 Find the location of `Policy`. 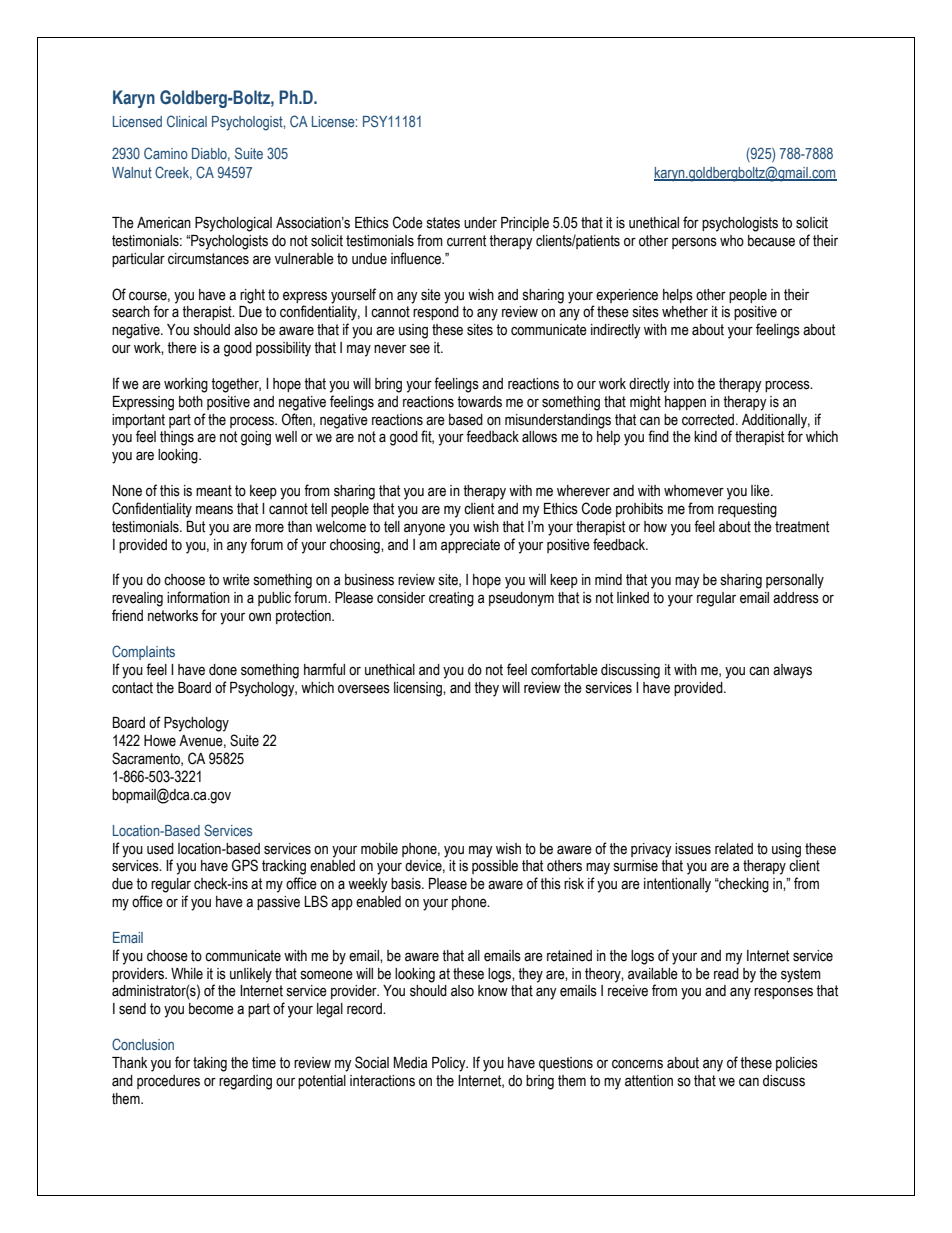

Policy is located at coordinates (450, 1064).
